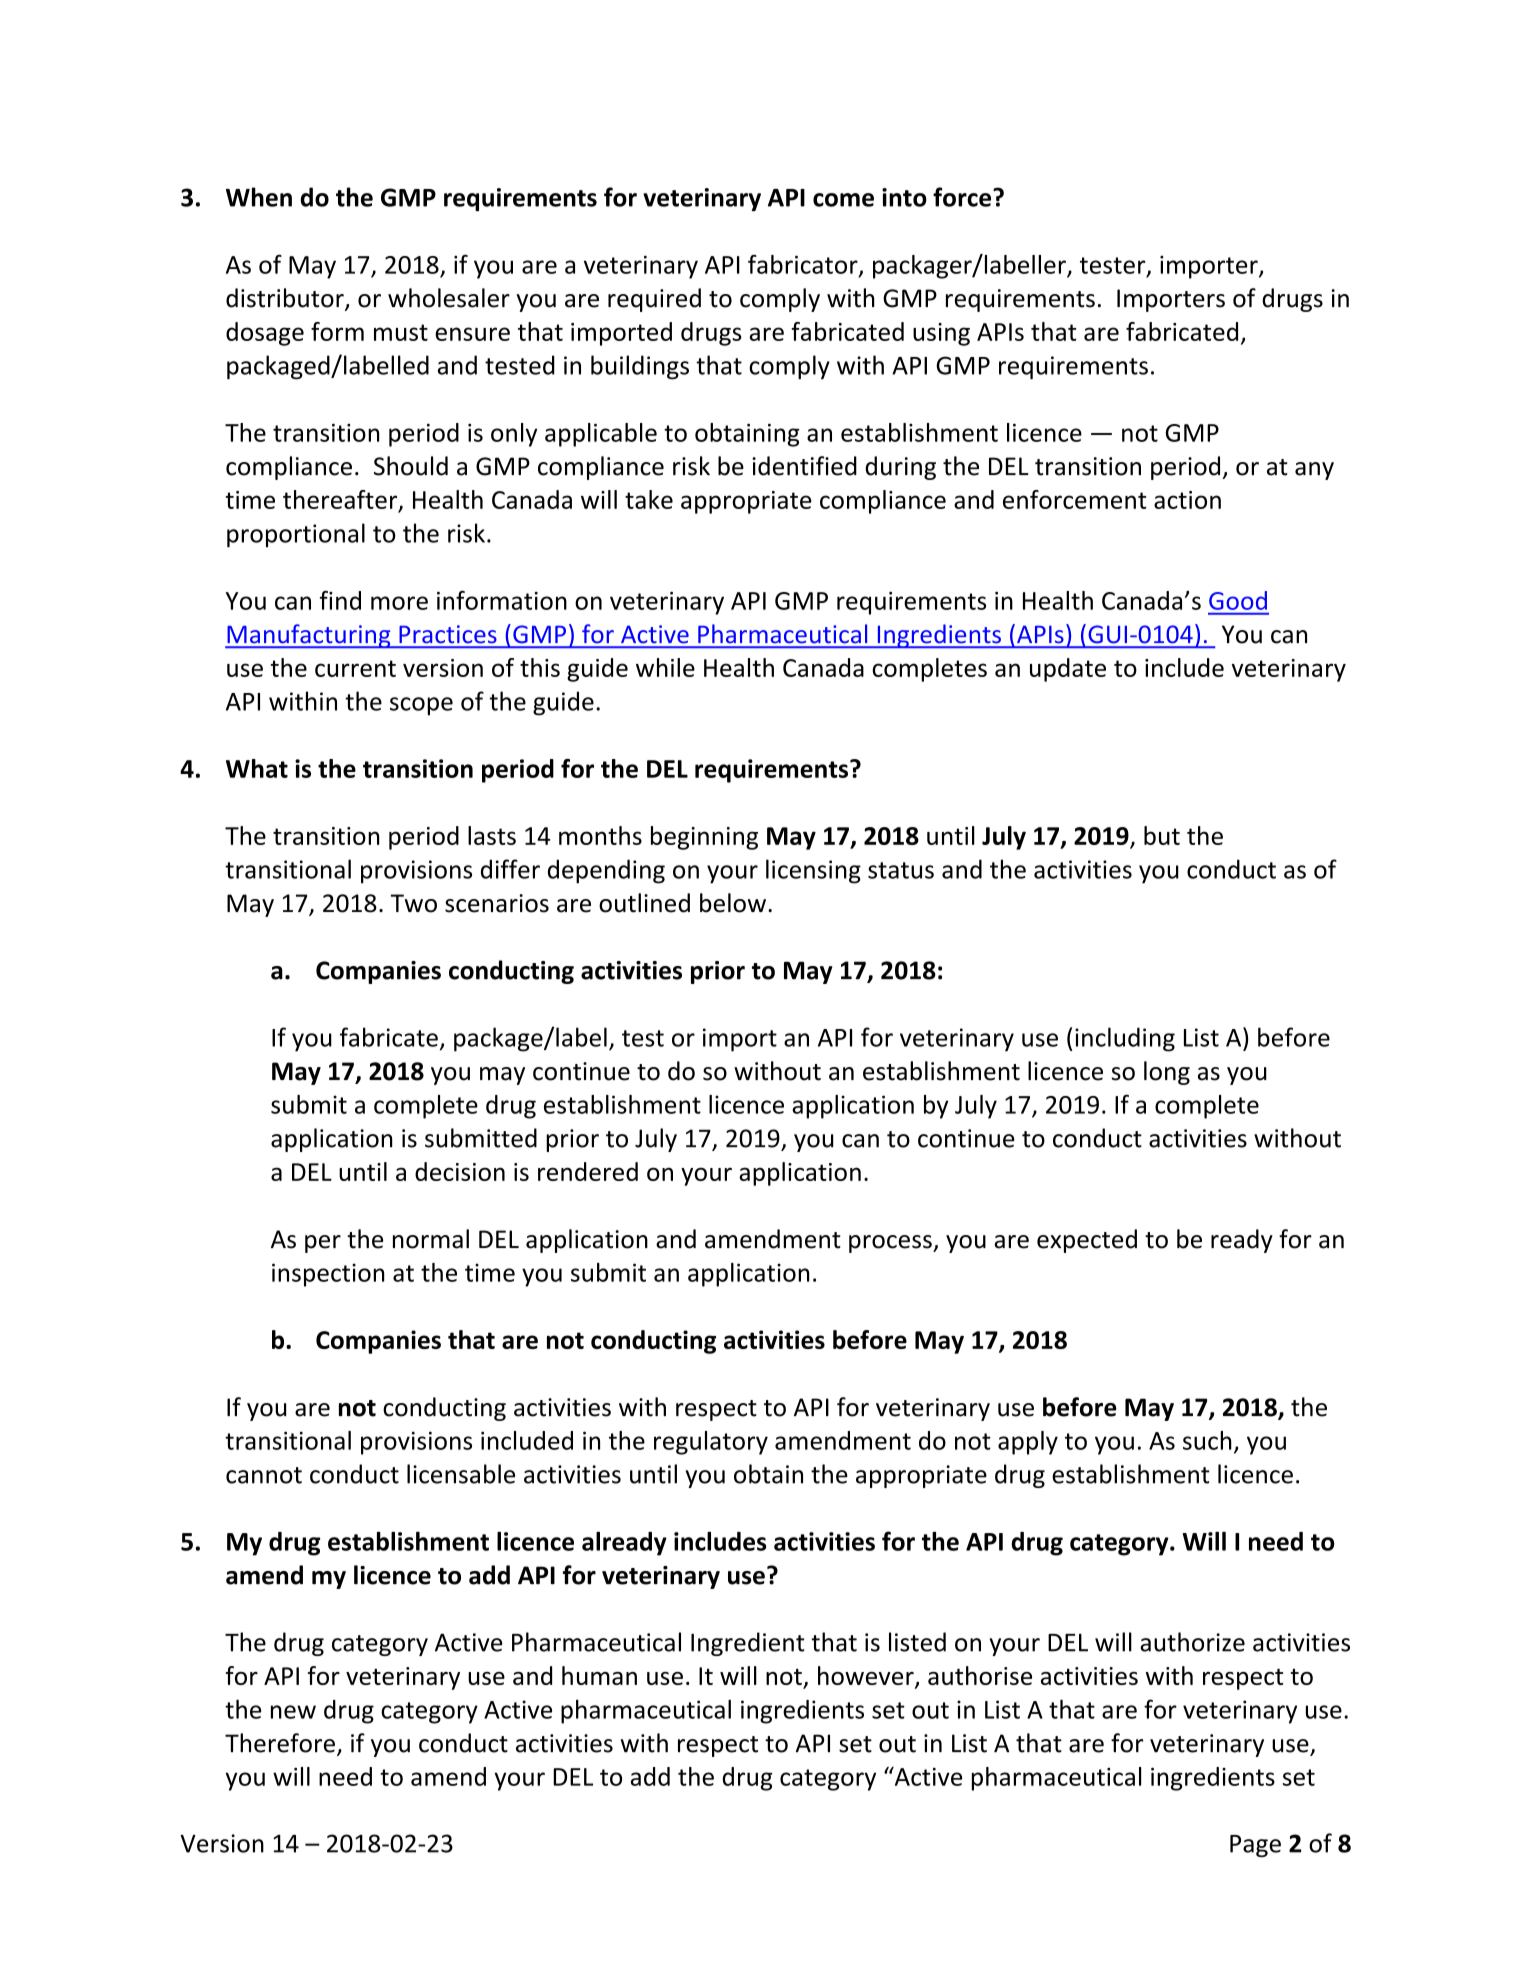  What do you see at coordinates (704, 838) in the screenshot?
I see `beginning` at bounding box center [704, 838].
